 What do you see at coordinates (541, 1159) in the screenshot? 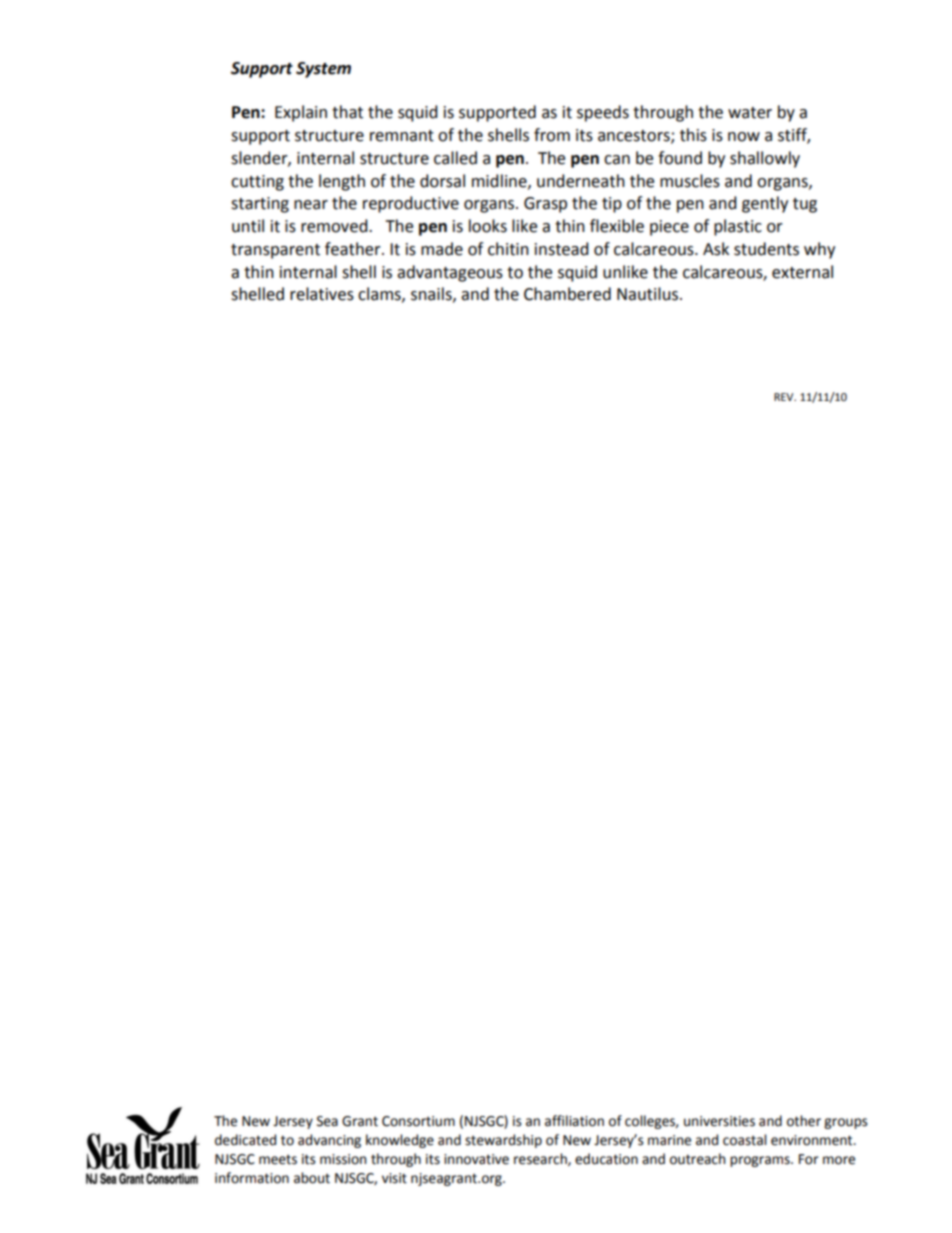
I see `research` at bounding box center [541, 1159].
